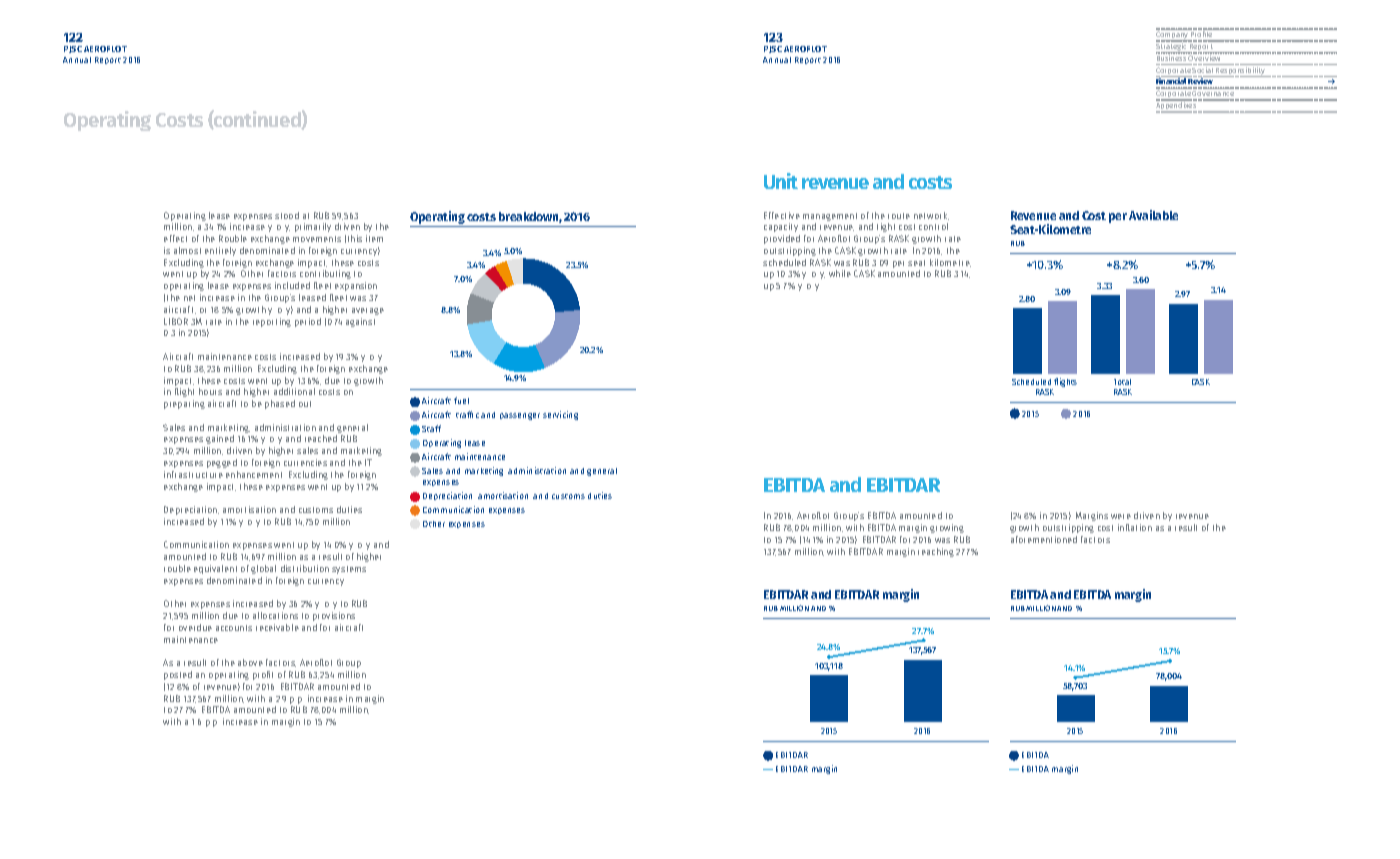  What do you see at coordinates (931, 216) in the screenshot?
I see `network` at bounding box center [931, 216].
